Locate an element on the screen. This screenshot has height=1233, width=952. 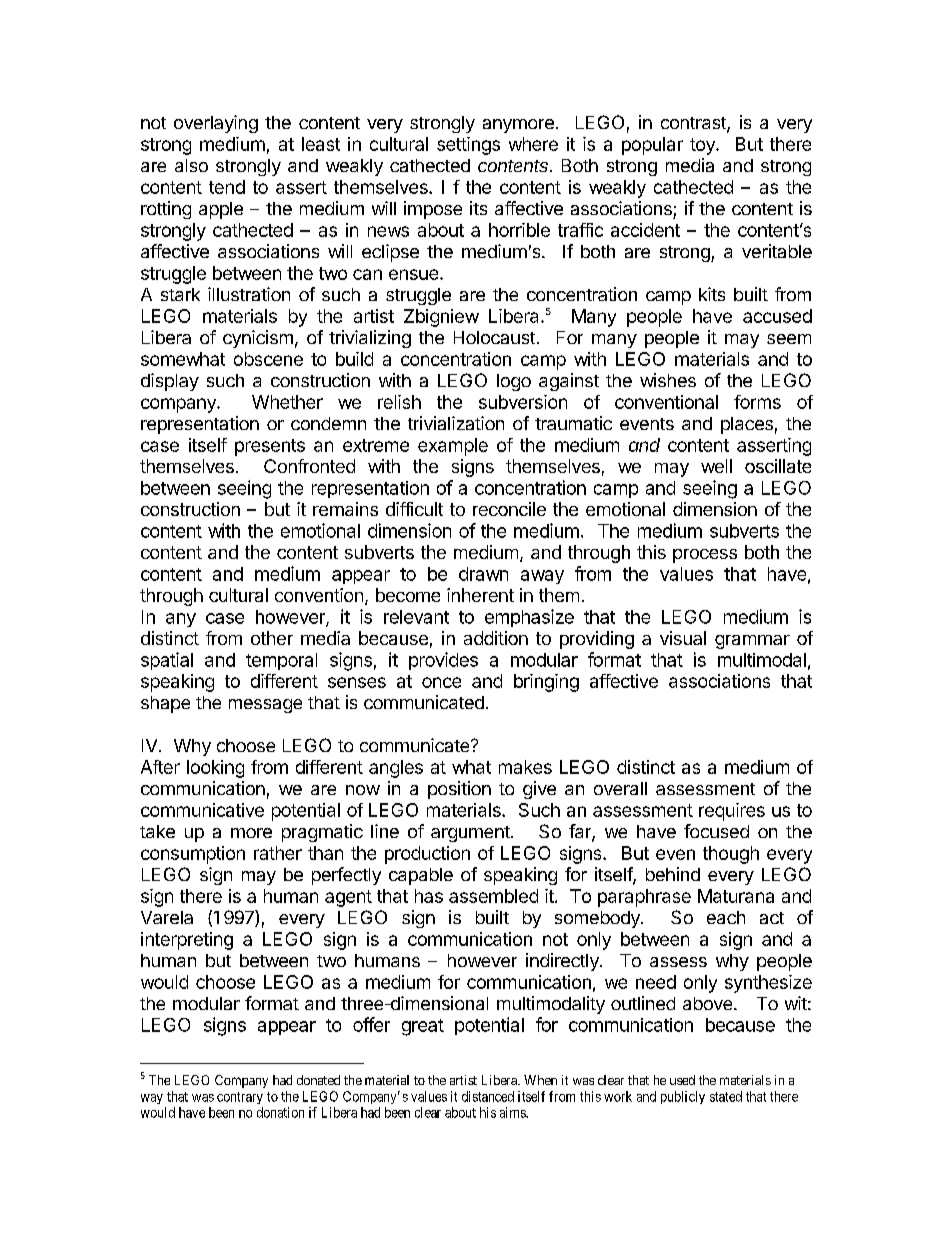
other is located at coordinates (272, 638).
